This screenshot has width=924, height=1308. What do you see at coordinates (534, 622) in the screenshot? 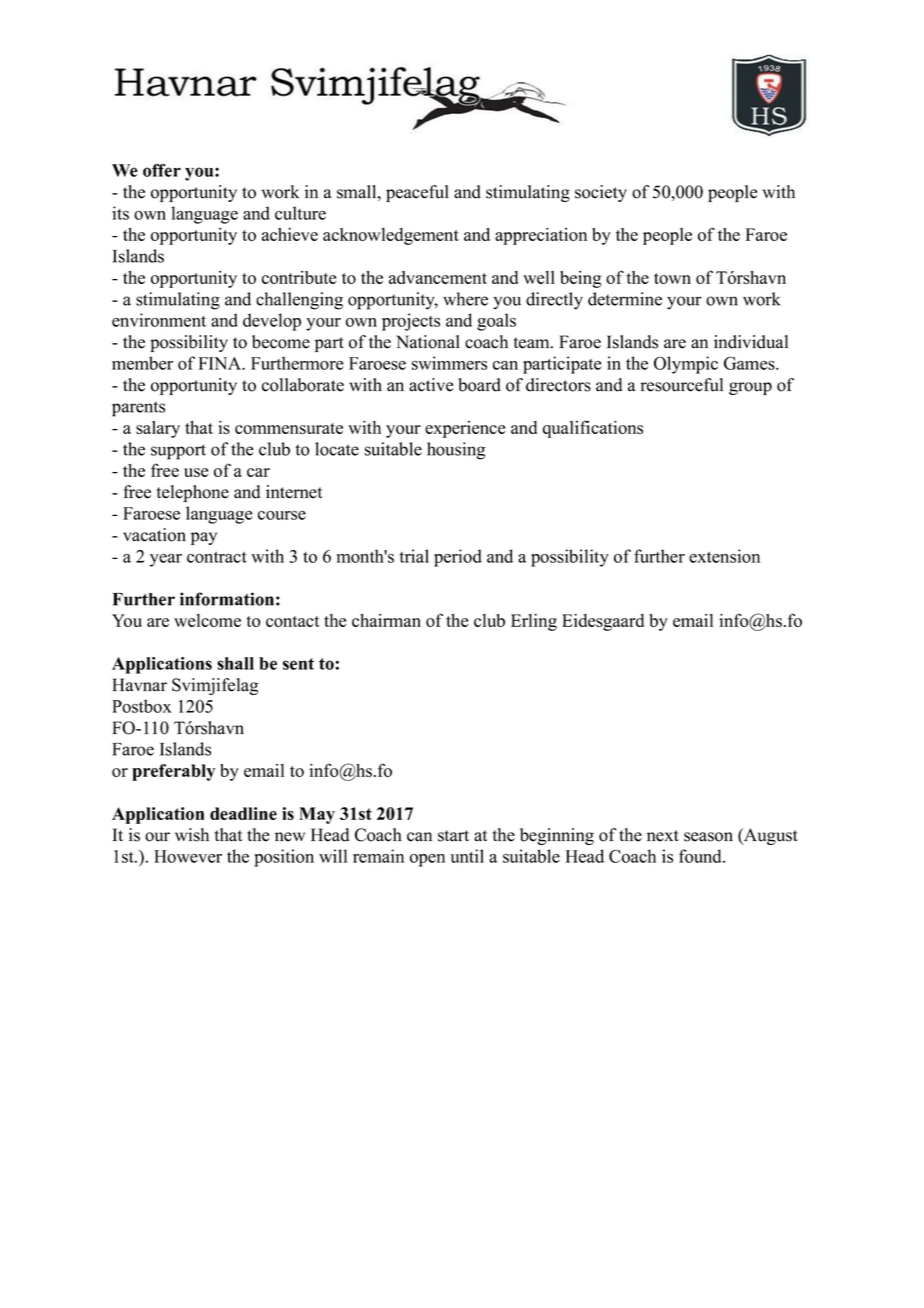
I see `Erling` at bounding box center [534, 622].
